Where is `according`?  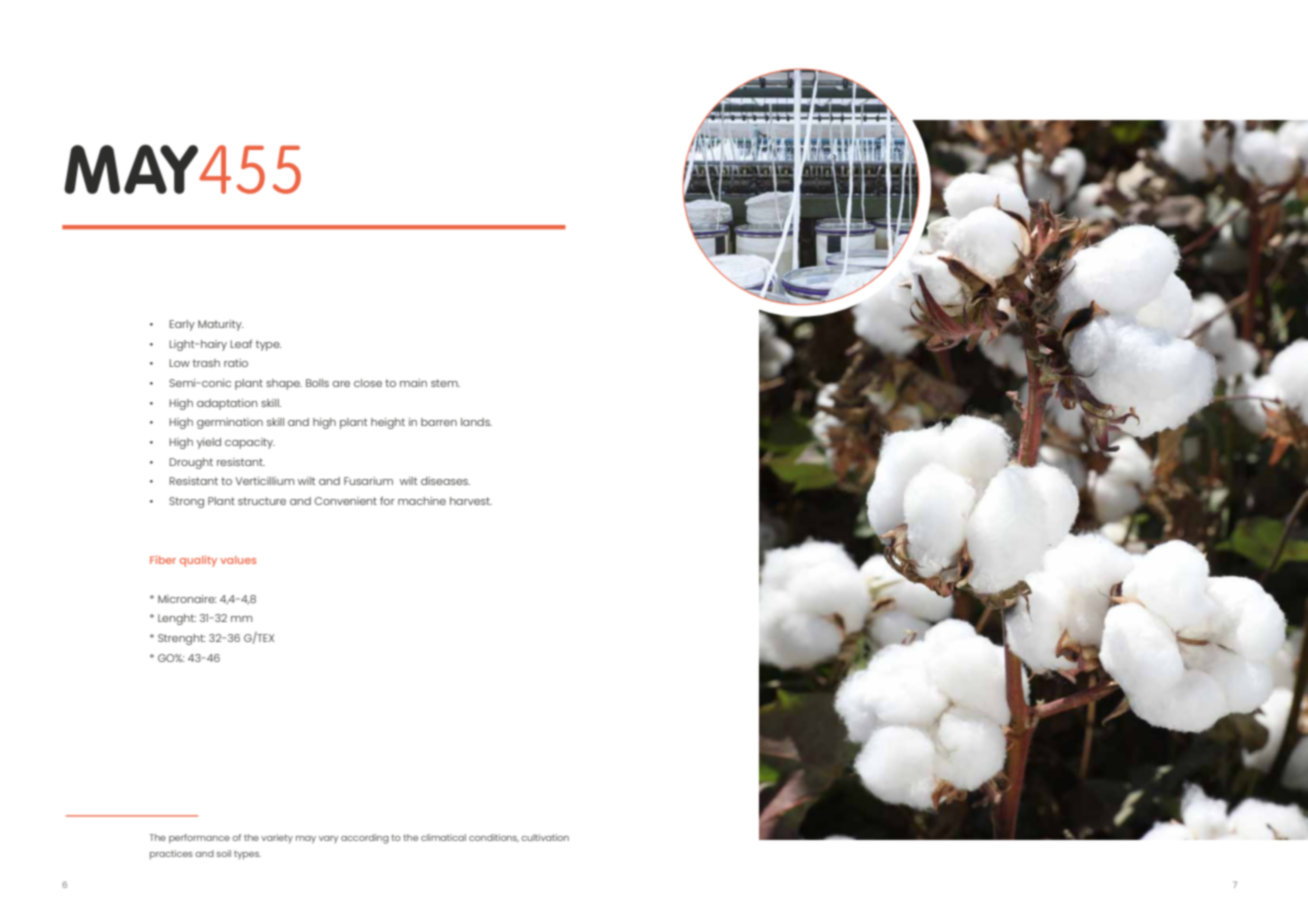
according is located at coordinates (365, 839).
